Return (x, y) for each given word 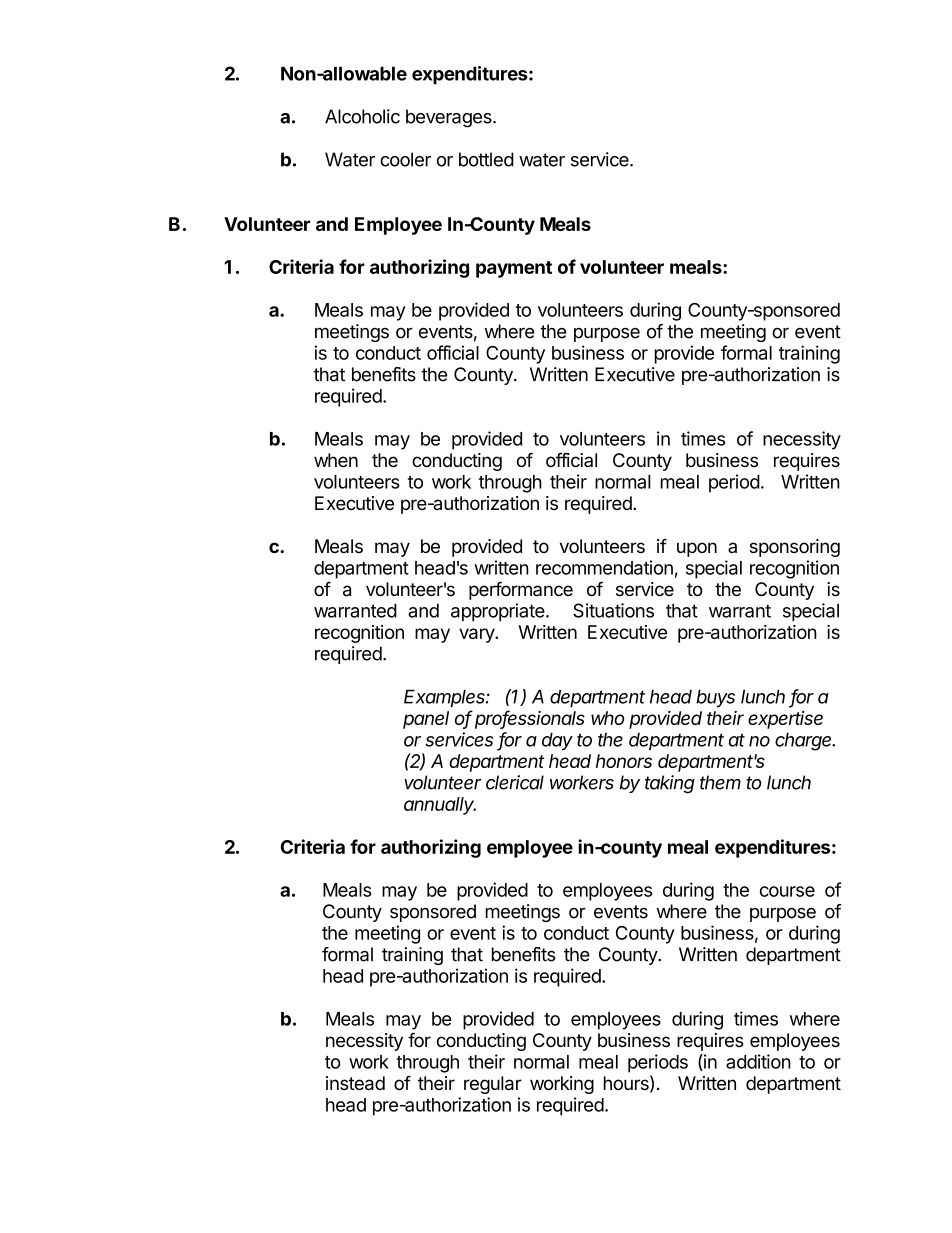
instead (355, 1083)
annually (440, 806)
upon (697, 549)
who (607, 718)
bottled (486, 159)
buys (715, 698)
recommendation (604, 567)
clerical (515, 782)
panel (426, 720)
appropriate (498, 612)
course (787, 891)
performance (521, 590)
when (336, 460)
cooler (405, 159)
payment (514, 269)
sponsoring (795, 548)
